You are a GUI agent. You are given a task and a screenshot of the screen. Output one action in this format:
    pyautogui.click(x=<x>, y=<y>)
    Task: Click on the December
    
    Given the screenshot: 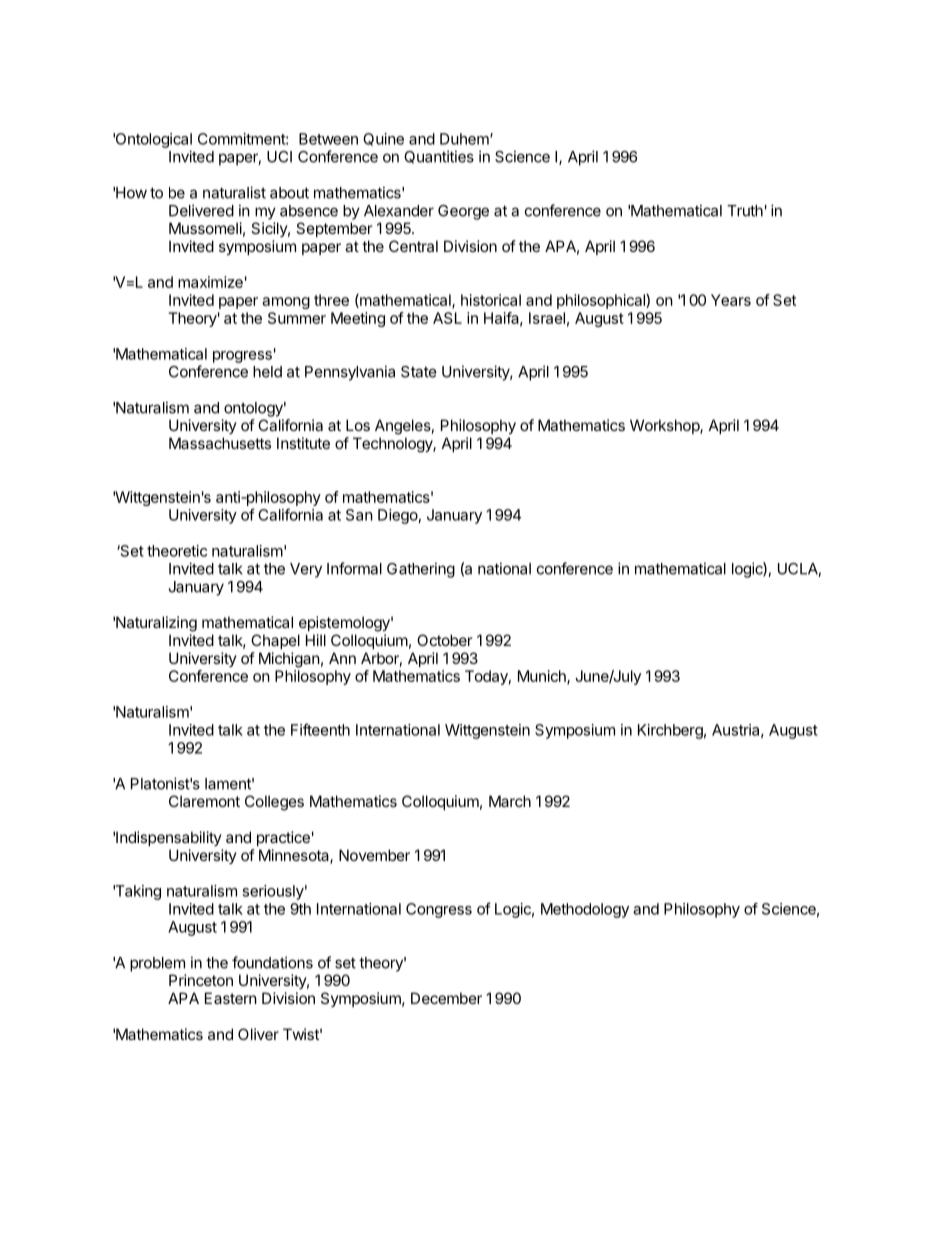 What is the action you would take?
    pyautogui.click(x=446, y=998)
